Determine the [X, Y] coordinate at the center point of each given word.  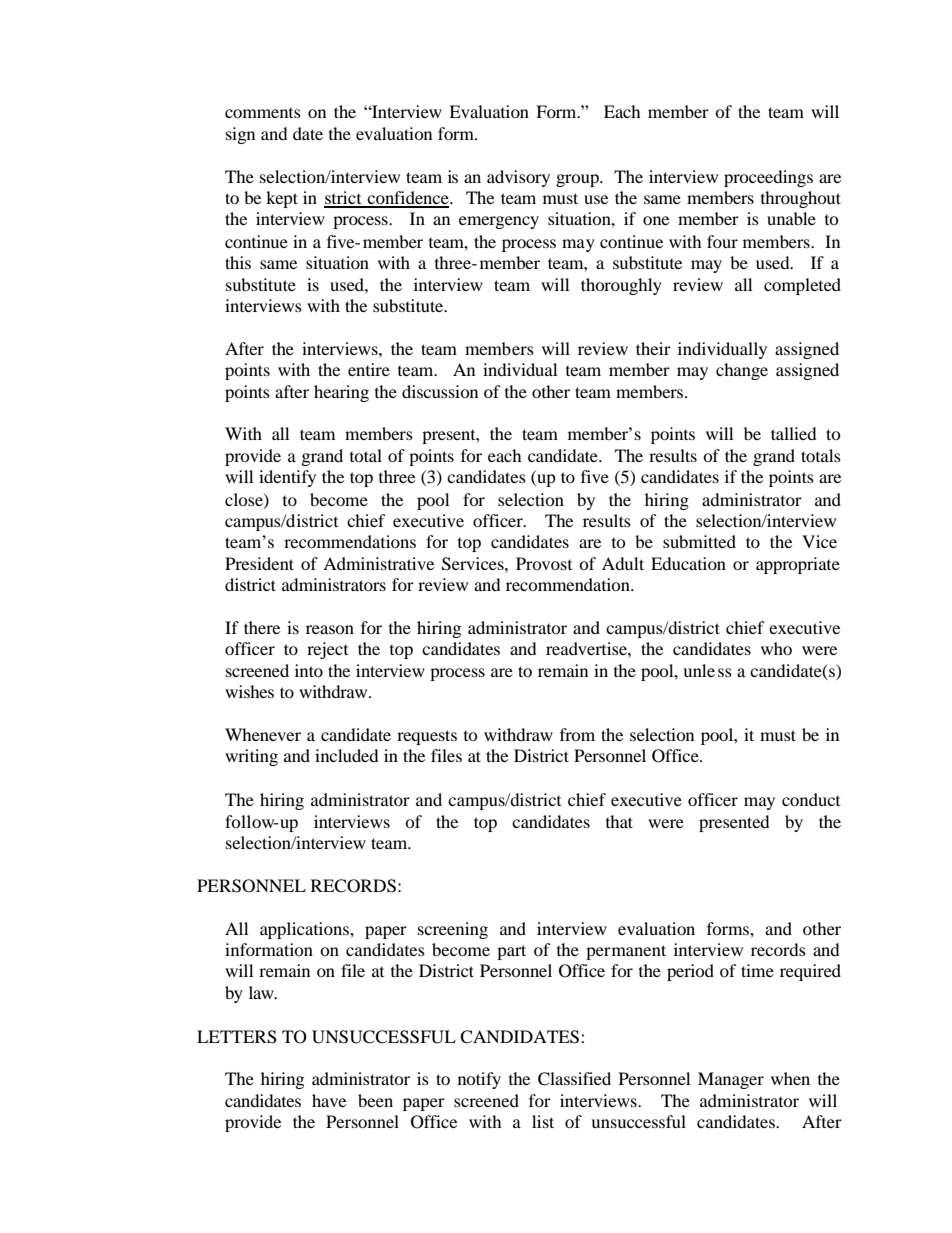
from [577, 734]
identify [287, 478]
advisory [518, 178]
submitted [699, 541]
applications [305, 930]
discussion [440, 391]
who [776, 648]
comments [263, 113]
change [742, 371]
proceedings [768, 178]
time [757, 970]
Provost [544, 563]
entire [369, 369]
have [329, 1100]
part [511, 952]
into [309, 670]
